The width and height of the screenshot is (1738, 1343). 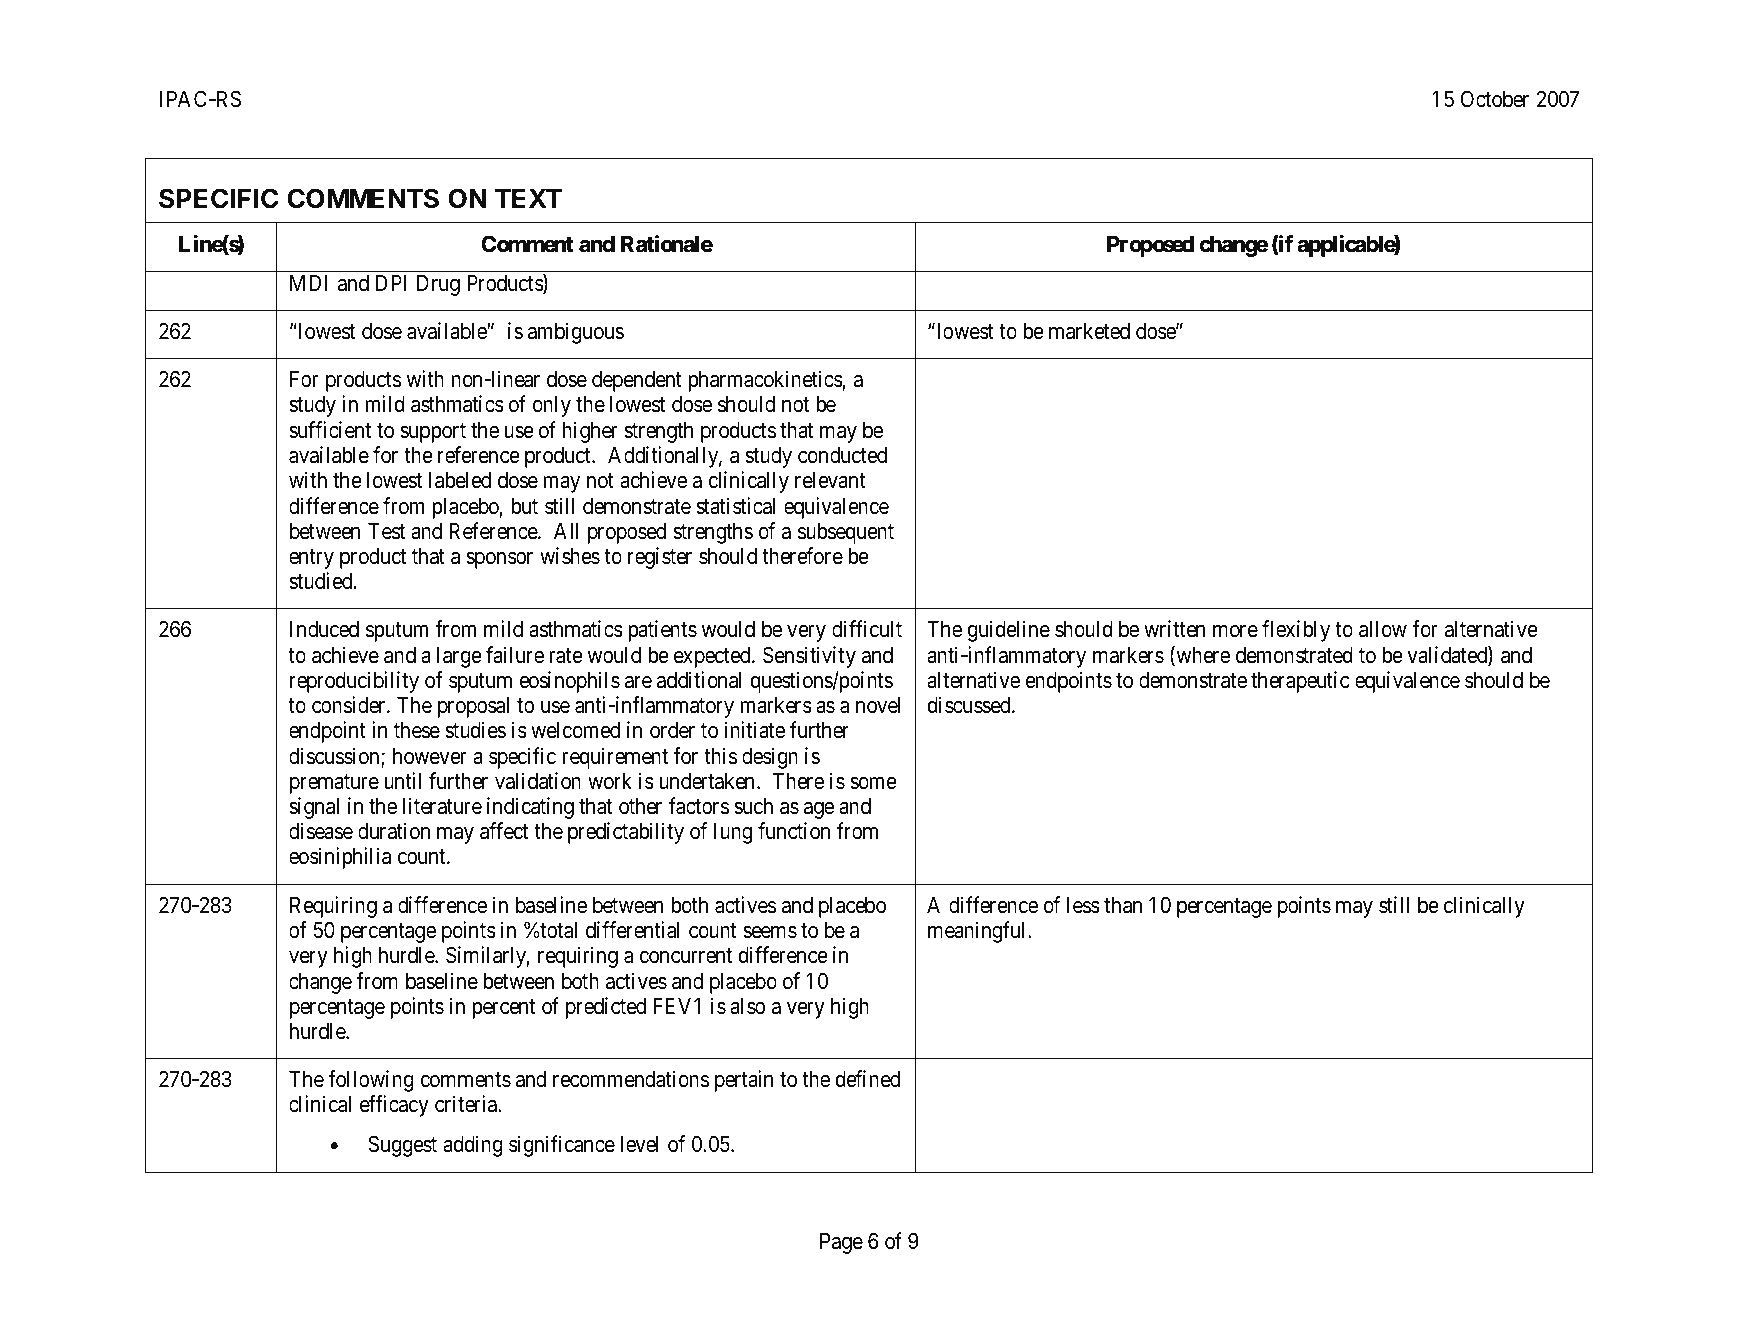 What do you see at coordinates (459, 657) in the screenshot?
I see `large` at bounding box center [459, 657].
